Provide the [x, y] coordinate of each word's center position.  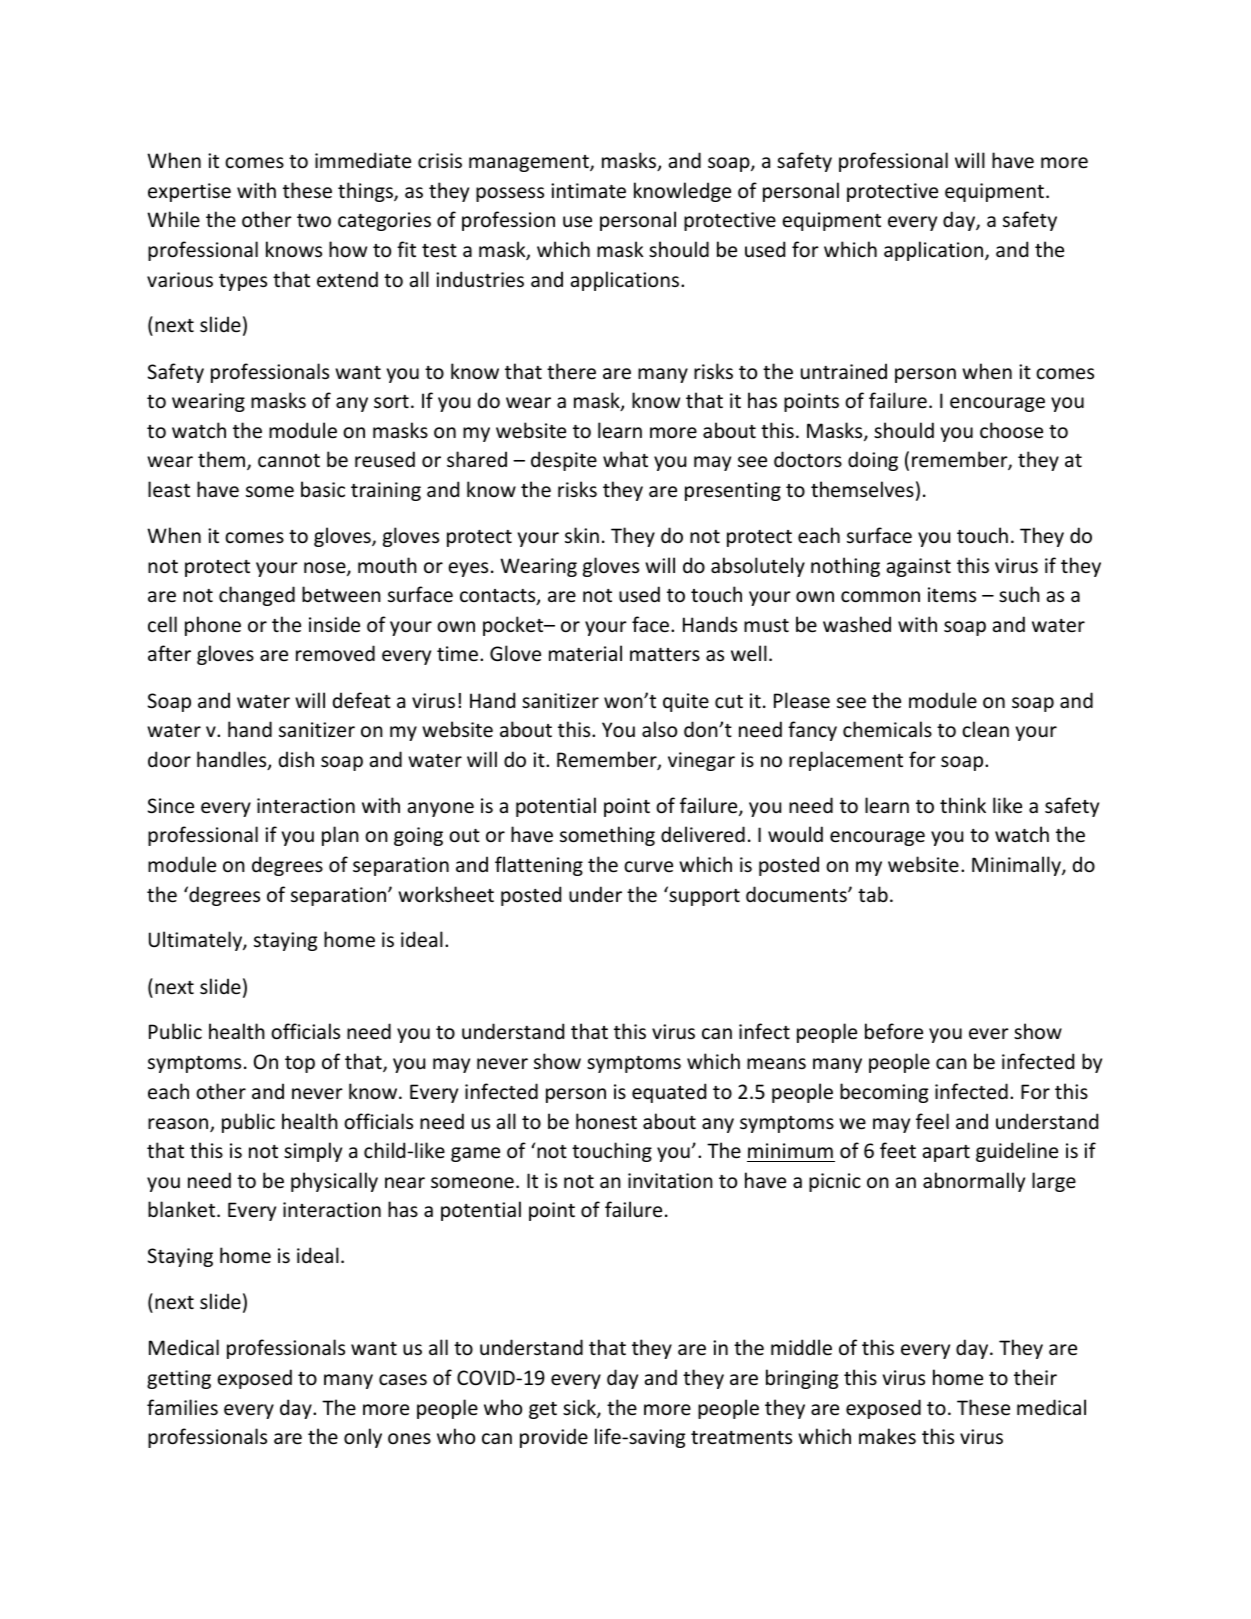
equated [669, 1093]
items [952, 595]
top [300, 1064]
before [894, 1031]
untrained [844, 371]
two [314, 221]
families [182, 1407]
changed [257, 596]
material [585, 653]
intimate [588, 191]
